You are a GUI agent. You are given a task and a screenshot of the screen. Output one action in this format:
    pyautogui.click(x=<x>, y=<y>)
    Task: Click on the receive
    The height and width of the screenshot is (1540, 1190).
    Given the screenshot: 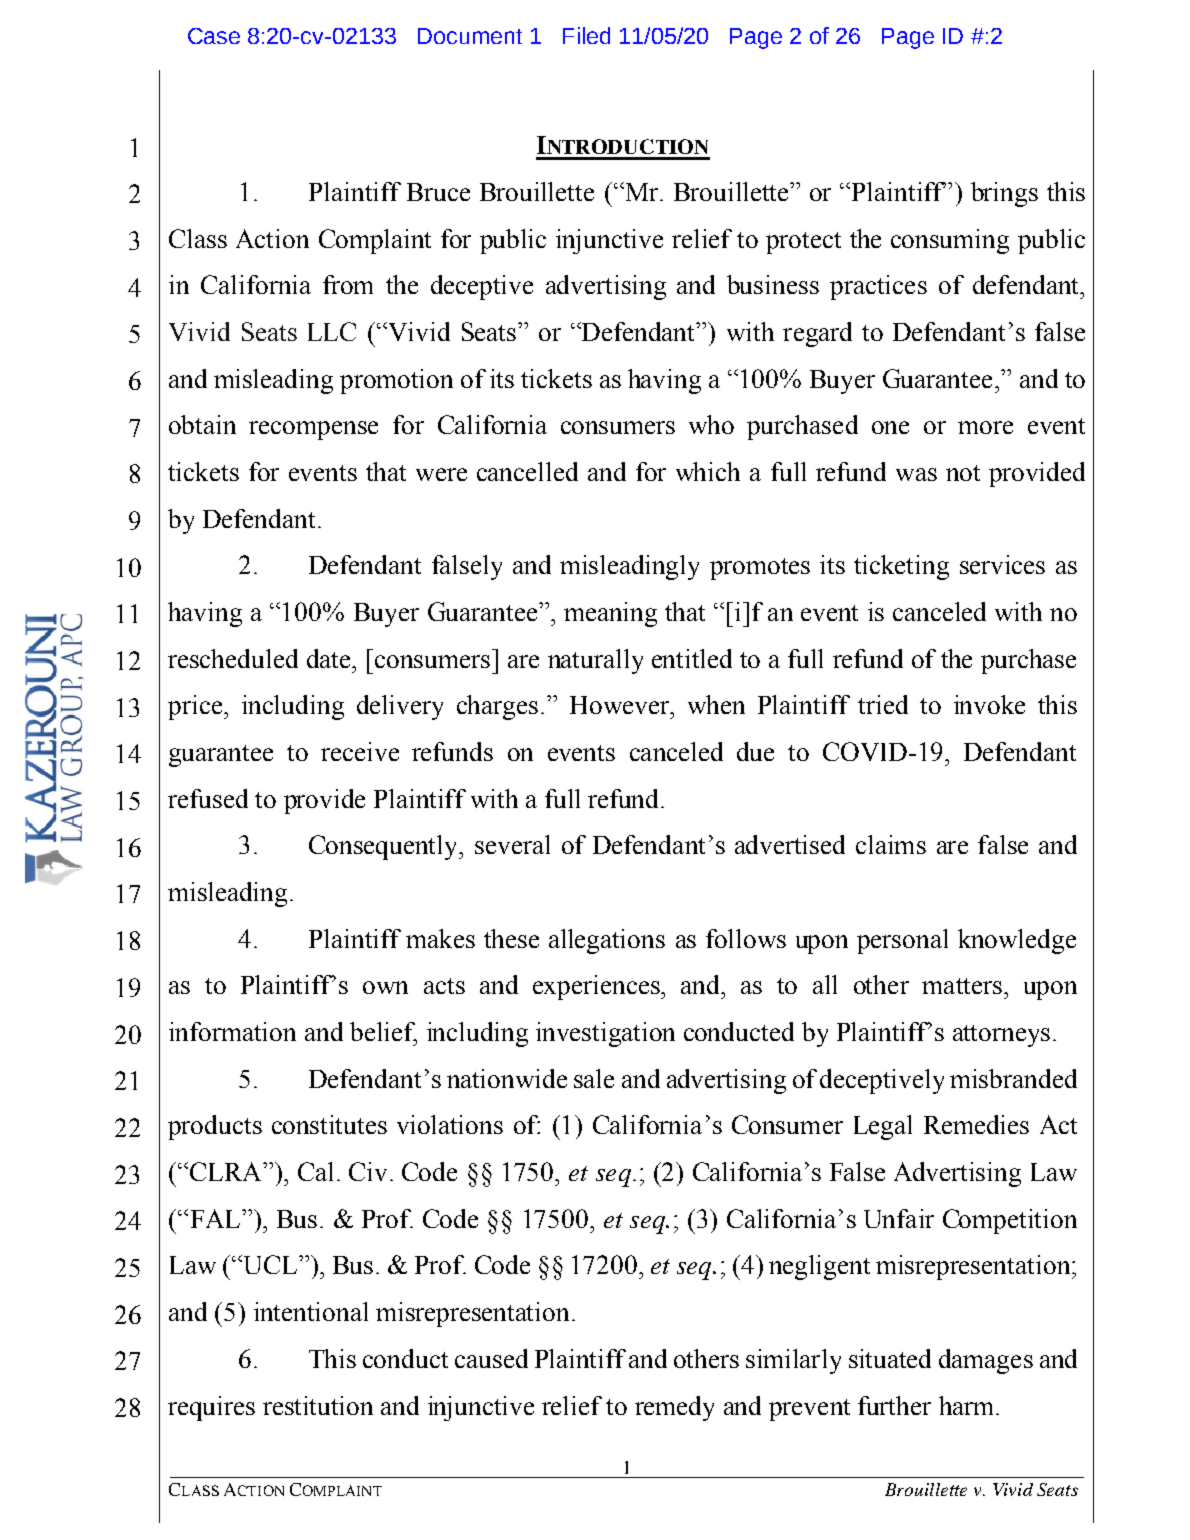 What is the action you would take?
    pyautogui.click(x=360, y=751)
